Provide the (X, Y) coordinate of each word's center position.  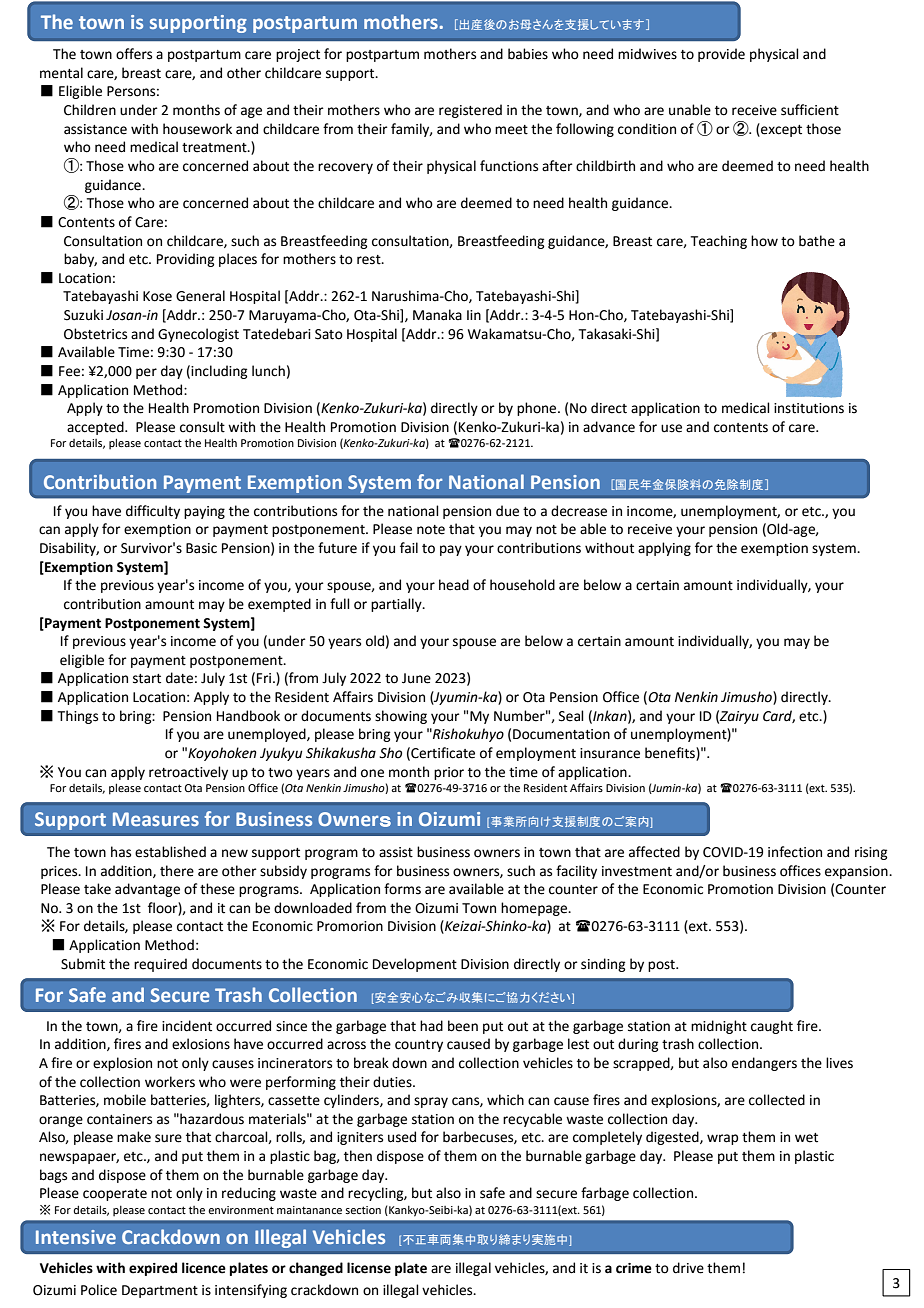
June (416, 678)
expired (153, 1269)
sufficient (810, 110)
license (369, 1268)
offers (134, 54)
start (147, 679)
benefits (671, 753)
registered (470, 111)
